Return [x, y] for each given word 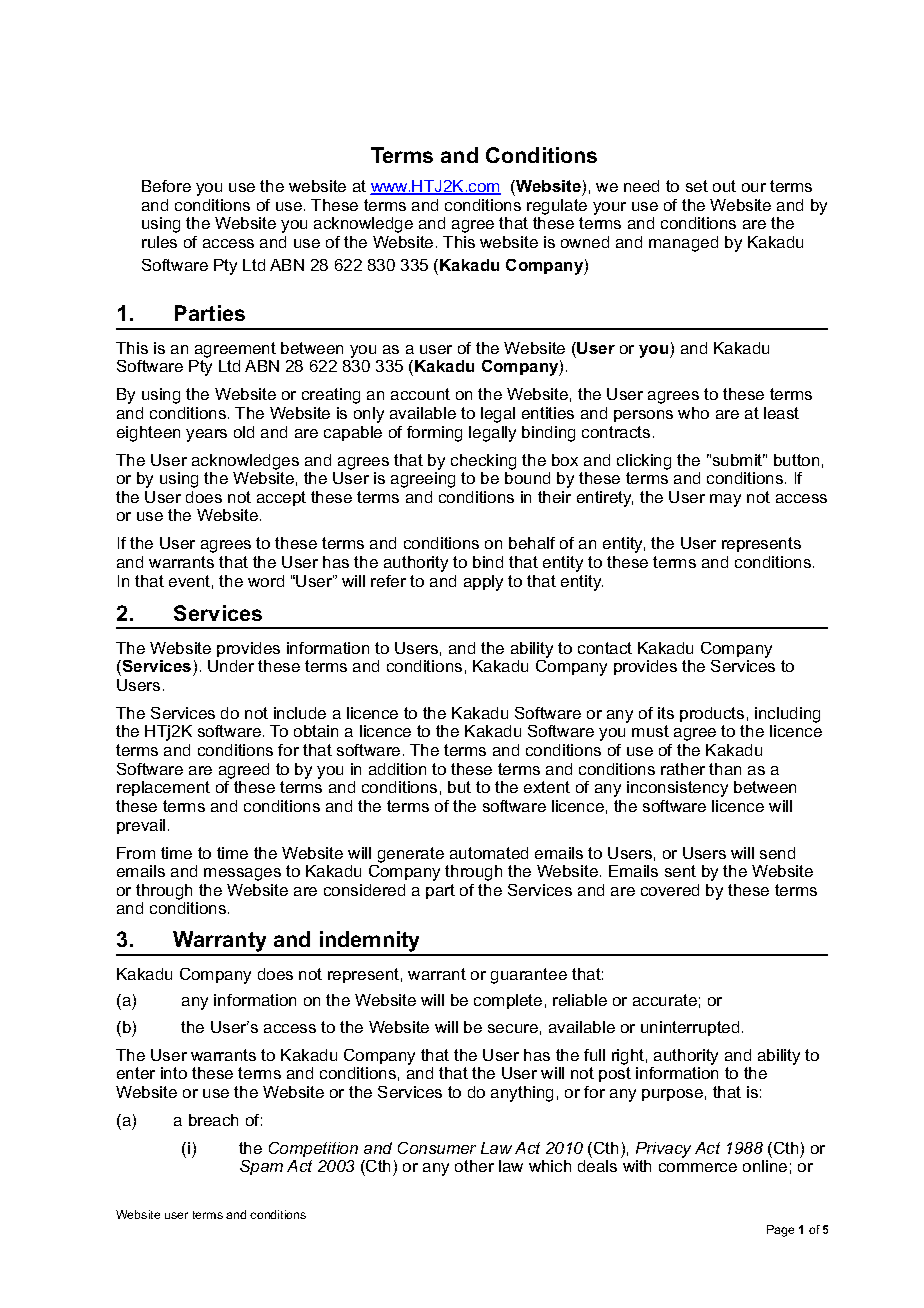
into [174, 1073]
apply [483, 583]
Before [166, 186]
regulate [557, 207]
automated [489, 853]
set [697, 186]
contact [605, 648]
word [266, 581]
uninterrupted [690, 1028]
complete [508, 1001]
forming [434, 434]
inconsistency [677, 789]
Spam [261, 1167]
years [206, 435]
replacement [163, 788]
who [693, 413]
